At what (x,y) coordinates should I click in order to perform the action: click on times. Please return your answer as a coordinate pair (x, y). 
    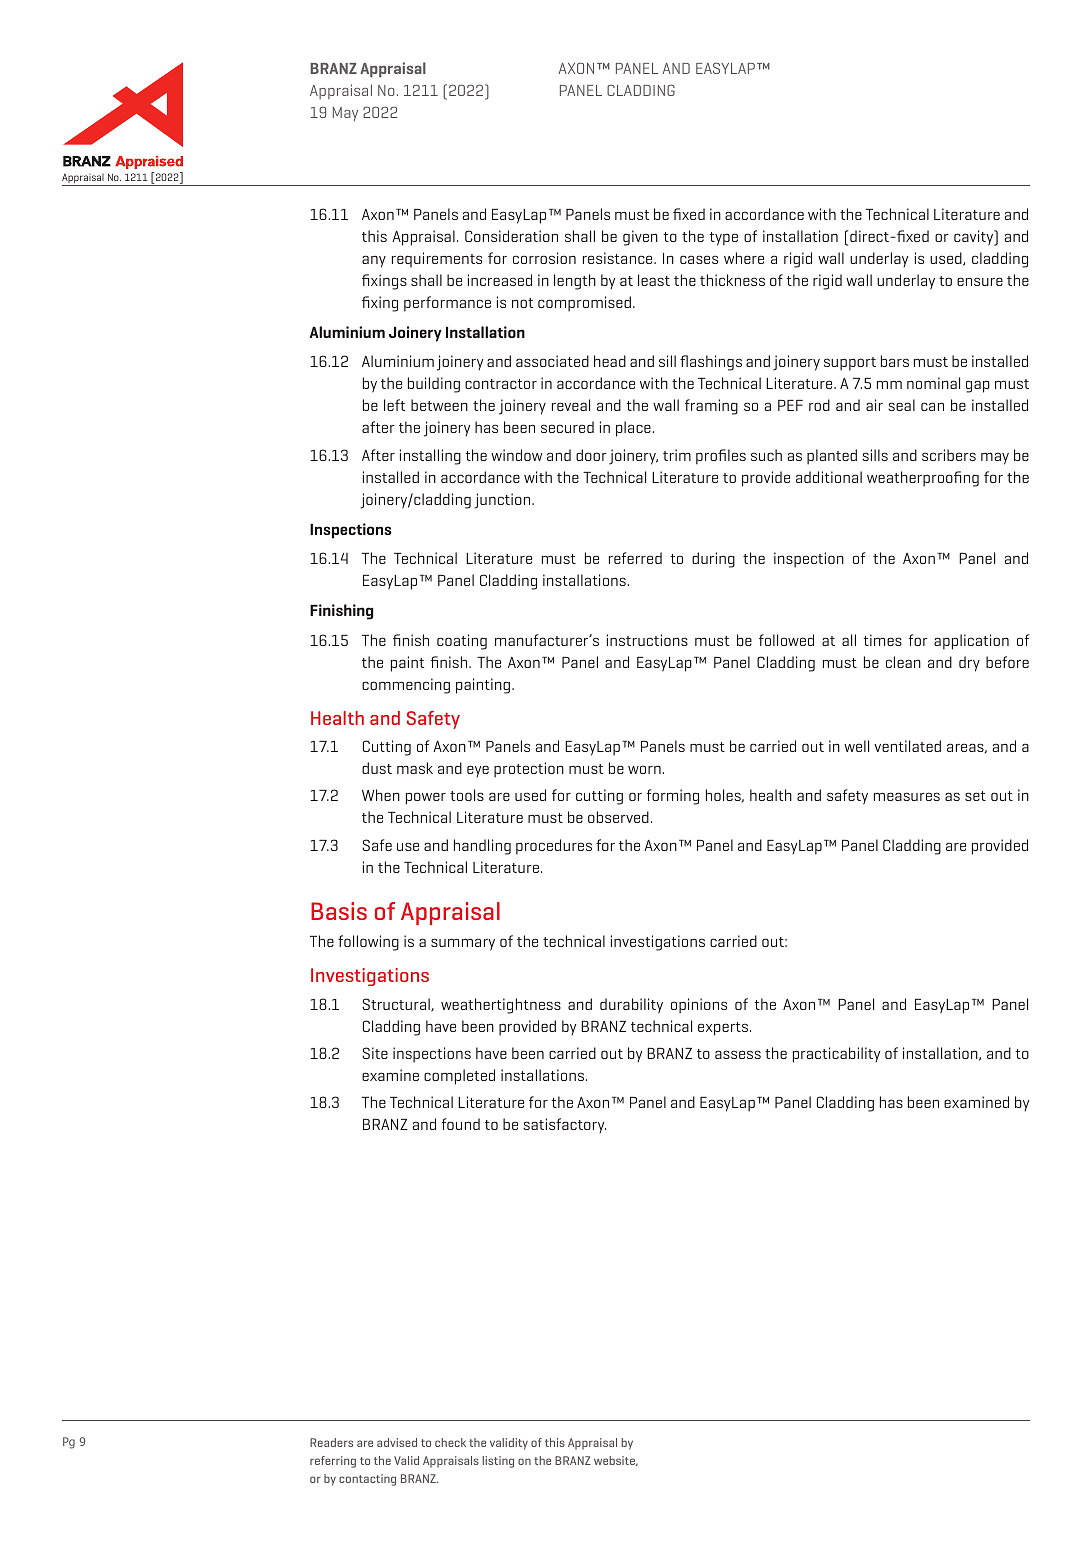
    Looking at the image, I should click on (882, 640).
